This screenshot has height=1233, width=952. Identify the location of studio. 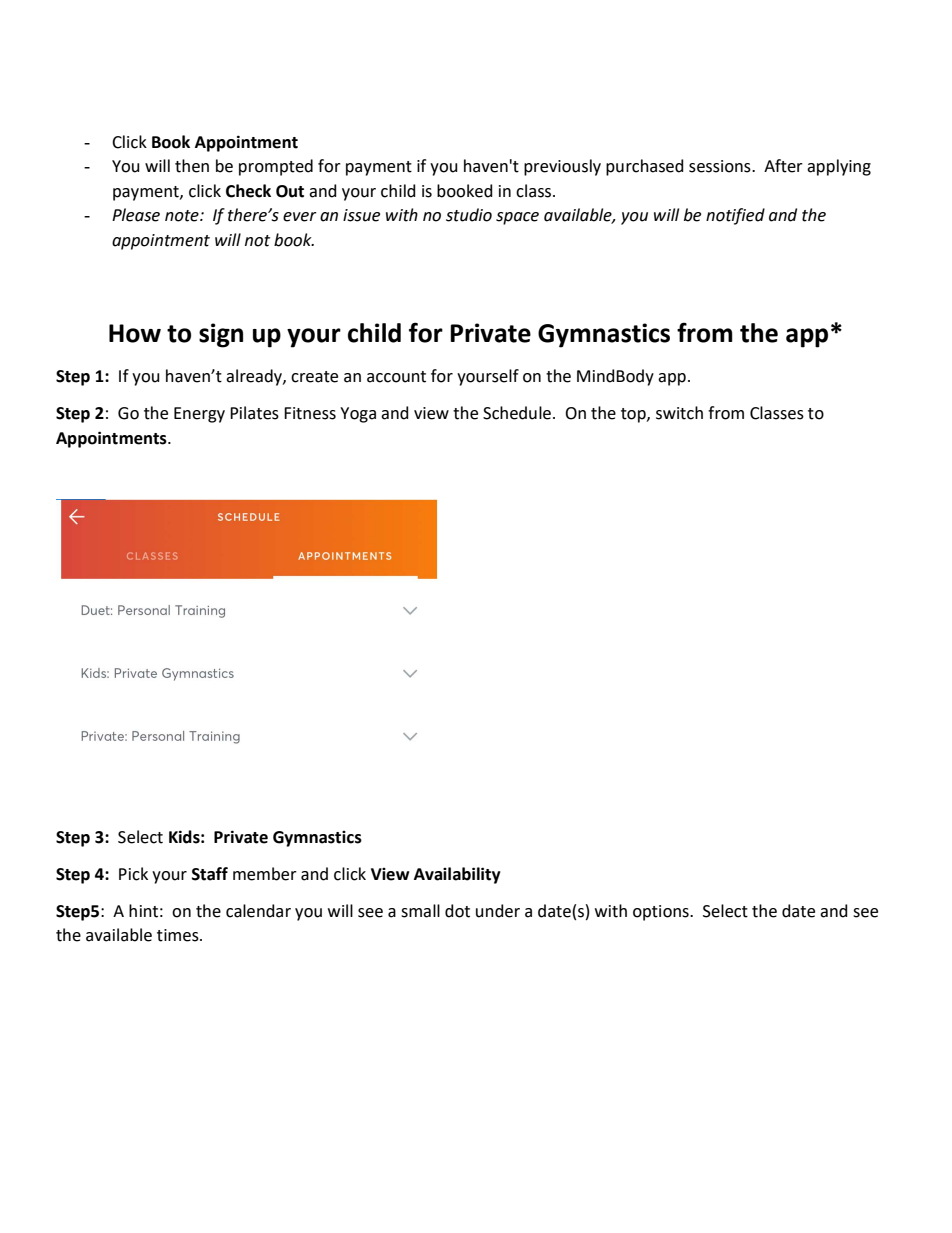
(469, 215).
